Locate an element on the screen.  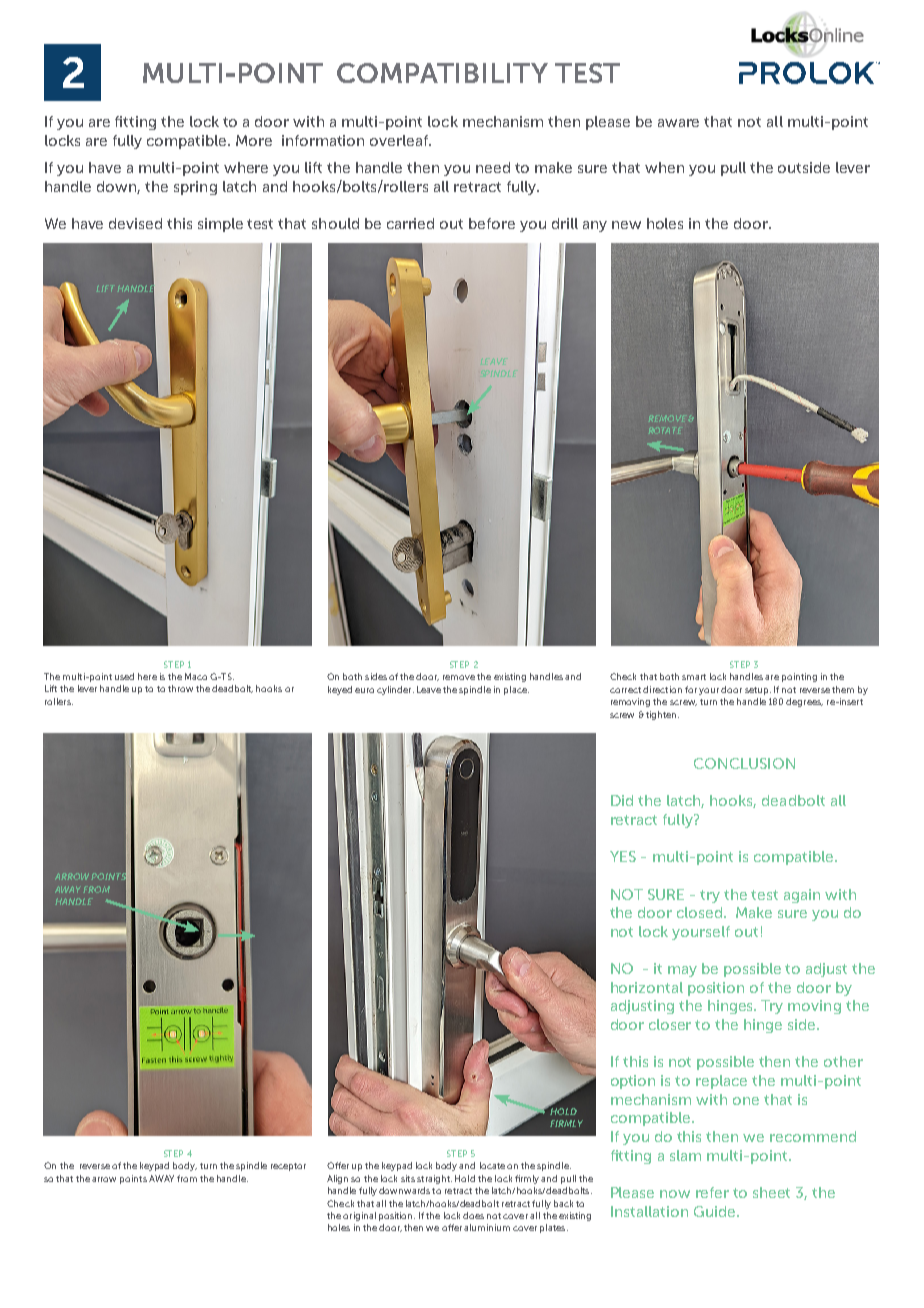
More is located at coordinates (254, 140).
